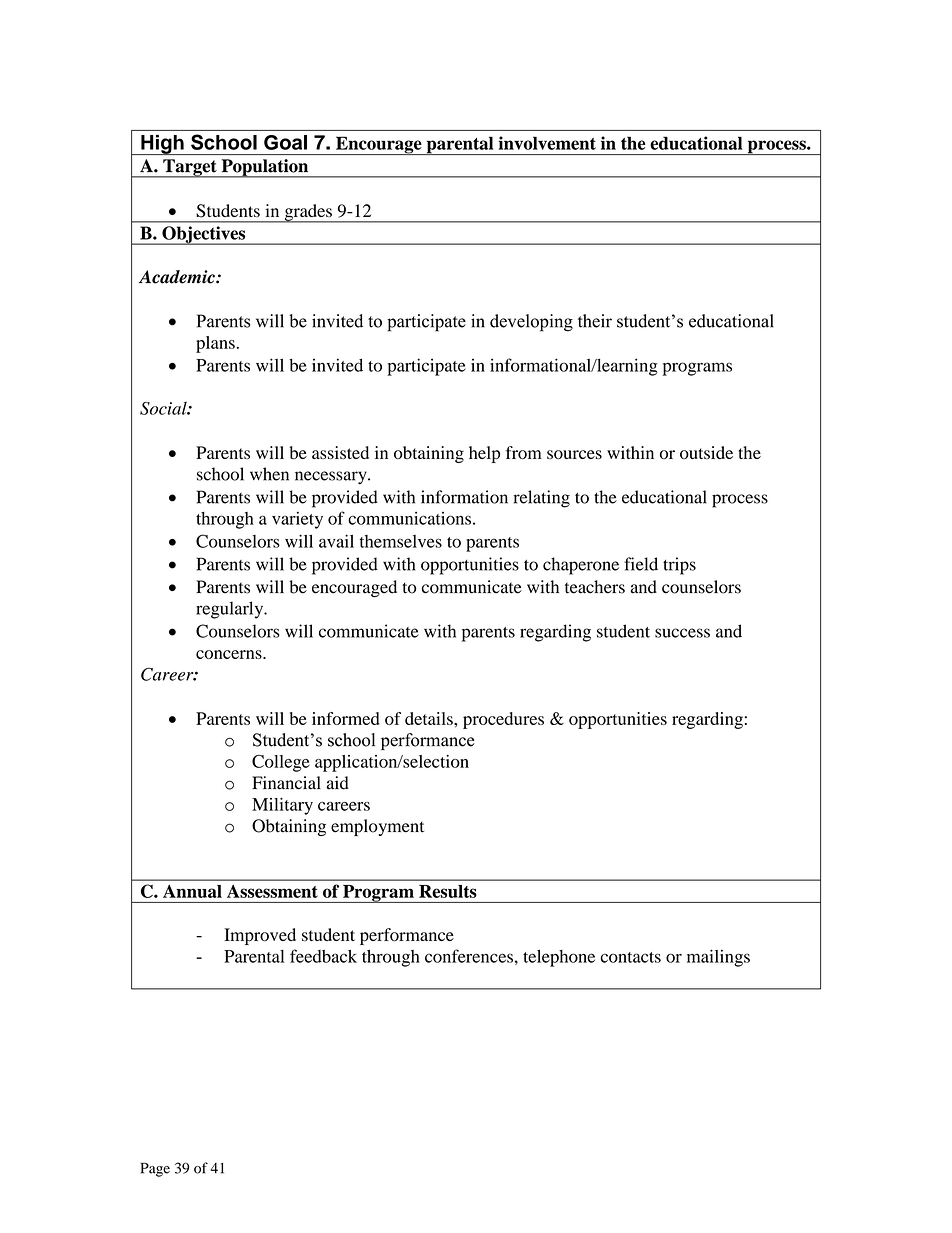 The height and width of the screenshot is (1233, 952). Describe the element at coordinates (409, 518) in the screenshot. I see `communications` at that location.
